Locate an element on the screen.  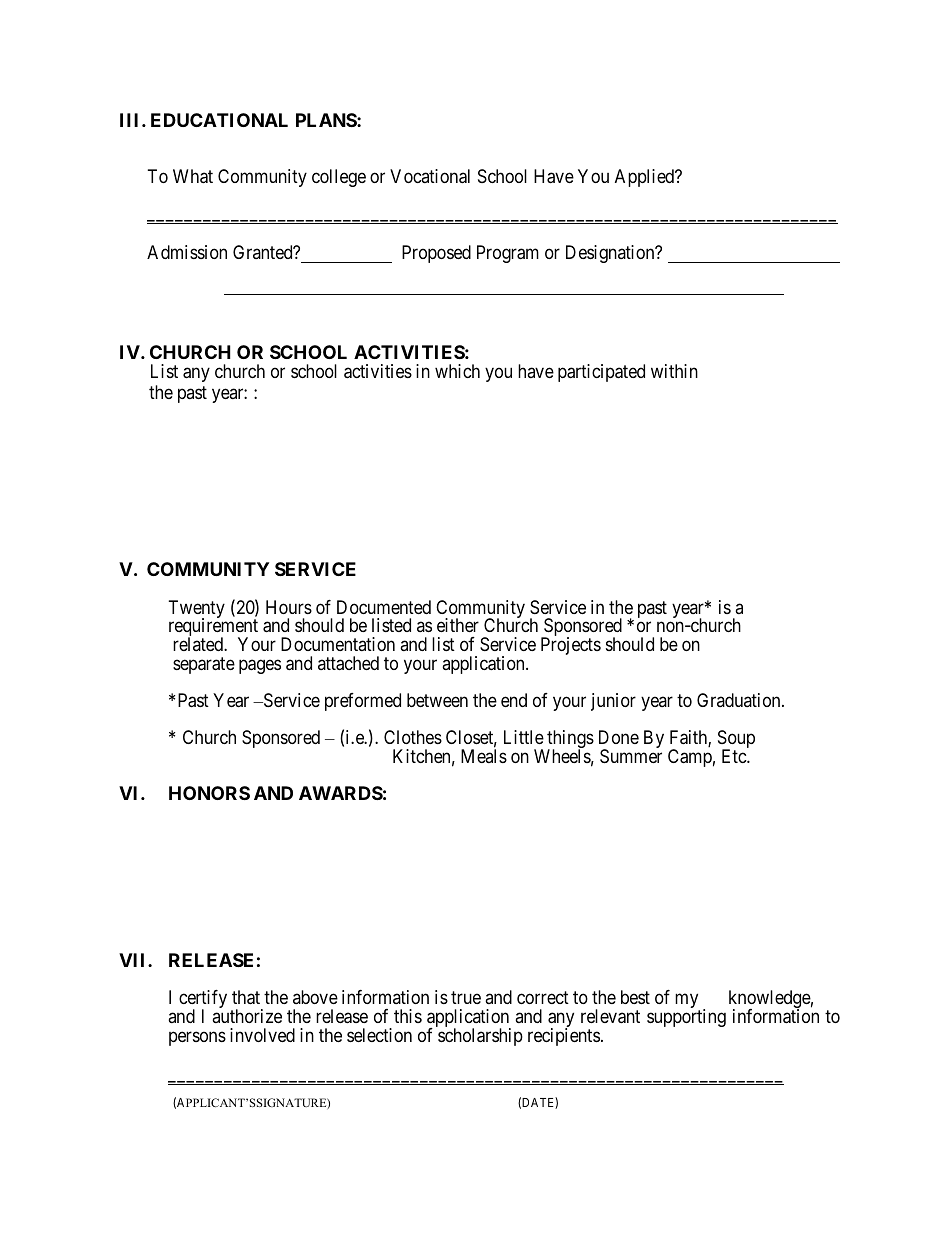
Applied is located at coordinates (646, 178).
